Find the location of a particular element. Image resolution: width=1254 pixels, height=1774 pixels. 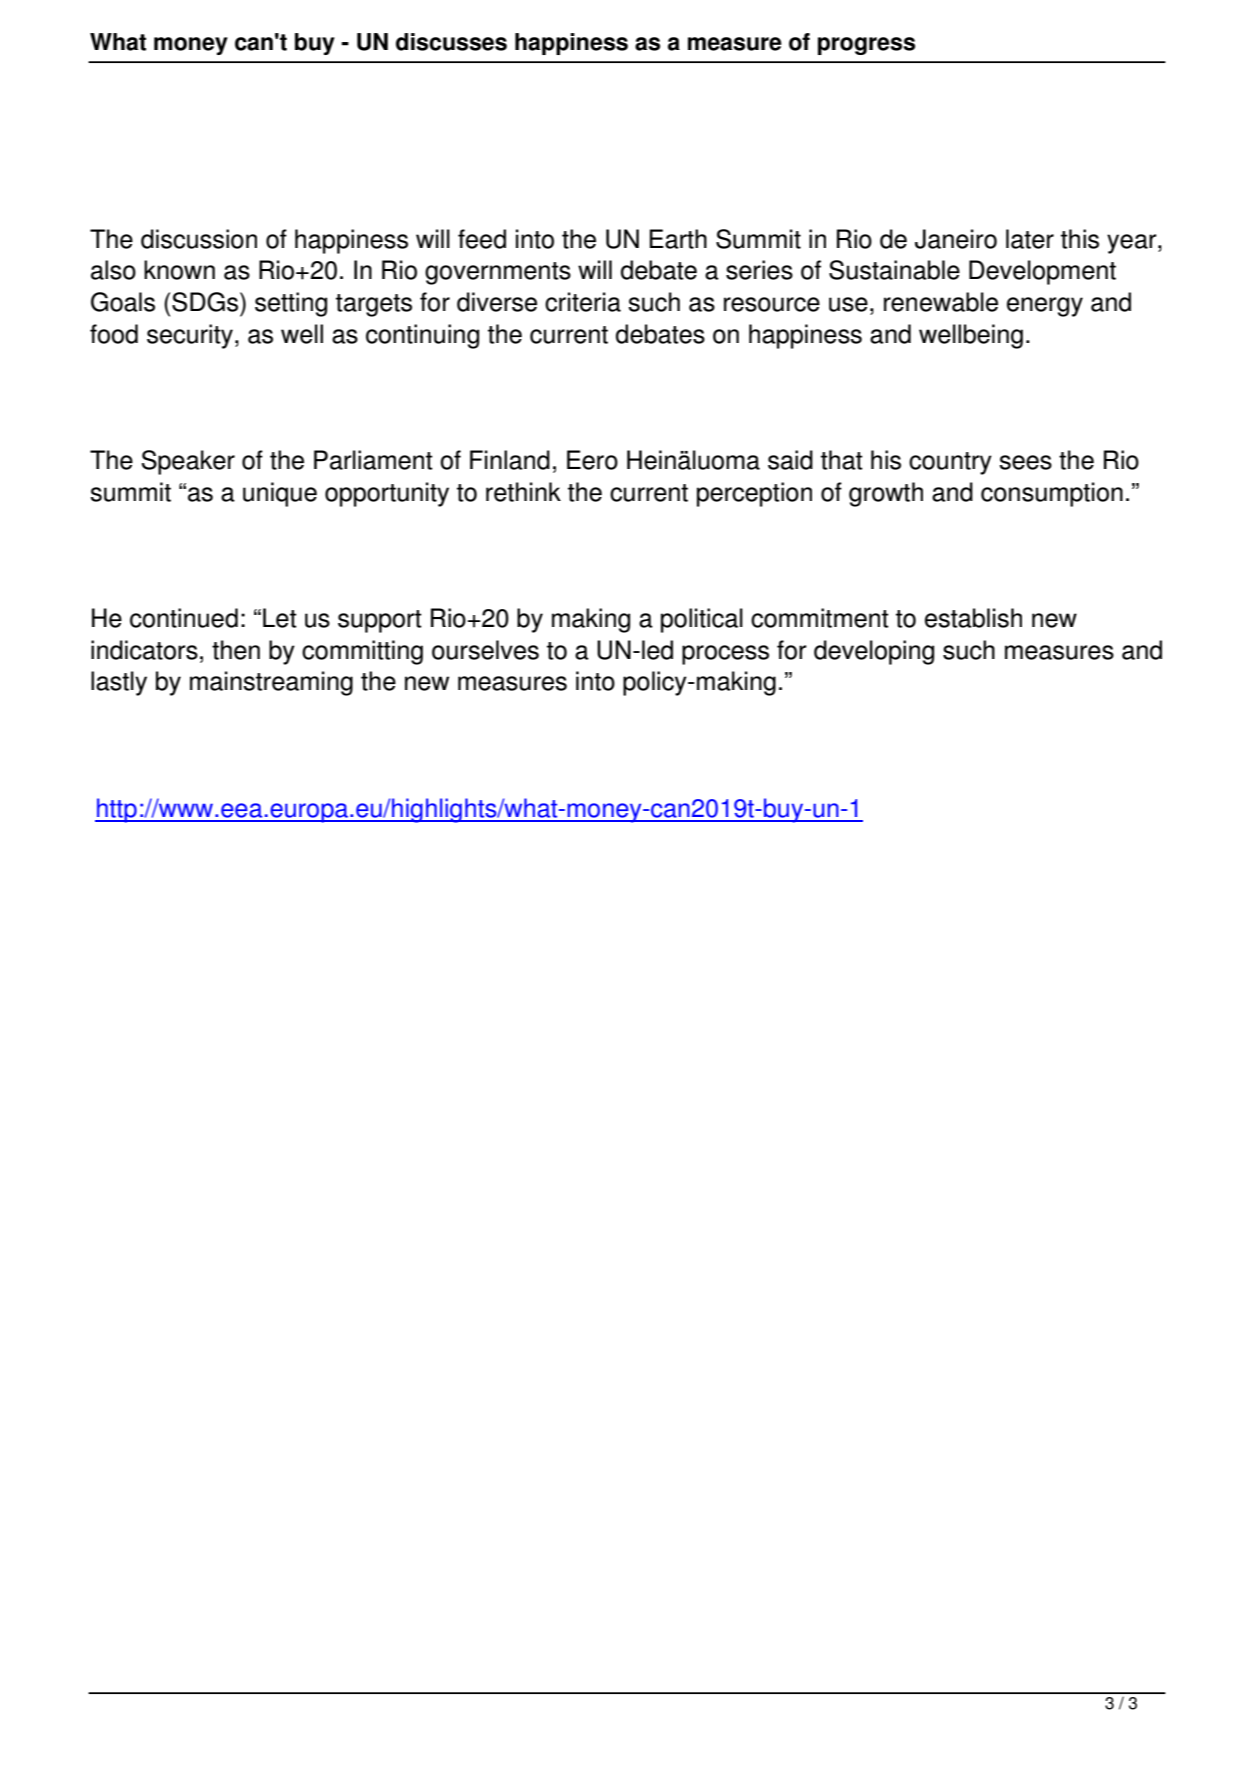

ourselves is located at coordinates (485, 650).
